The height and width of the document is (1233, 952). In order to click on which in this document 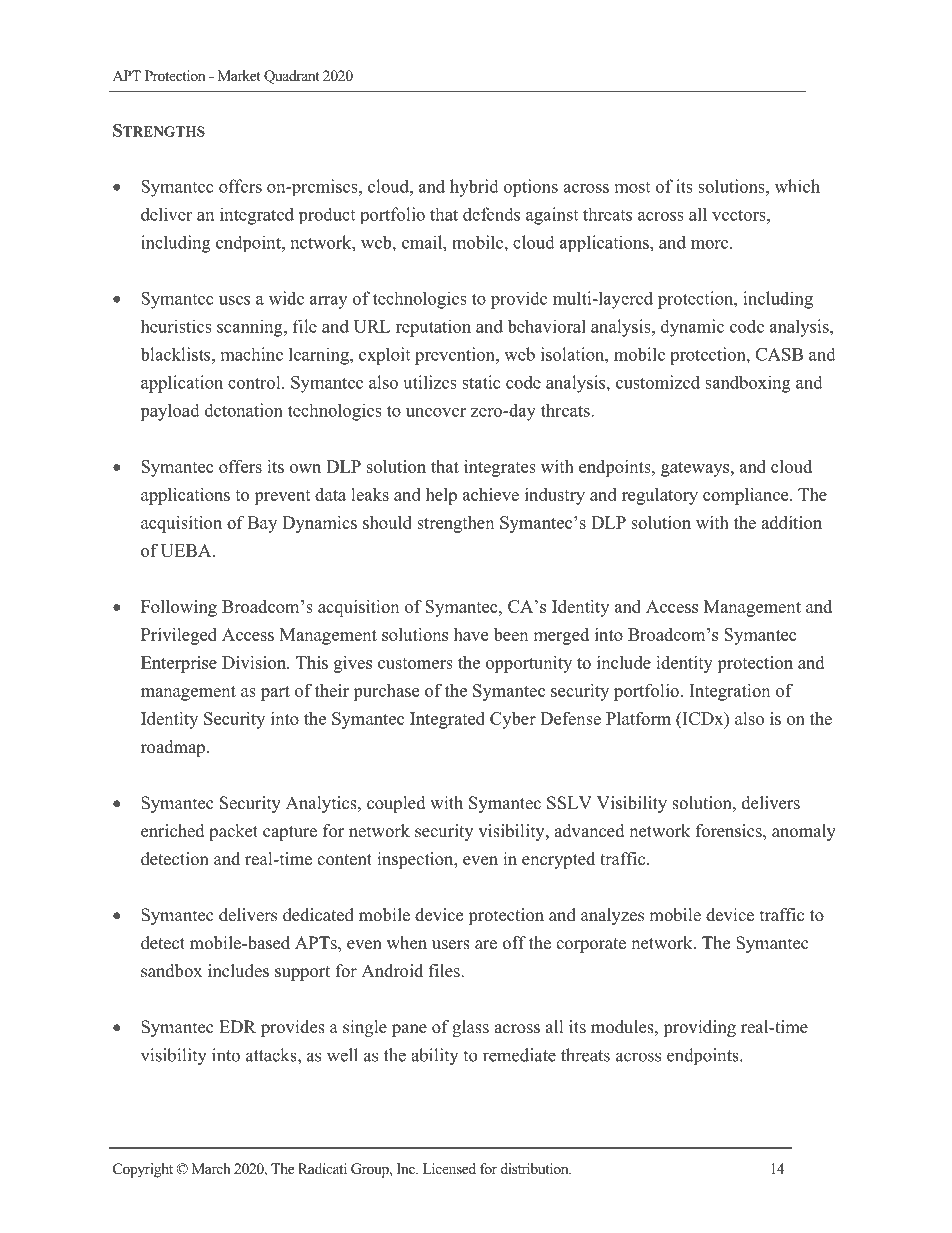, I will do `click(797, 186)`.
